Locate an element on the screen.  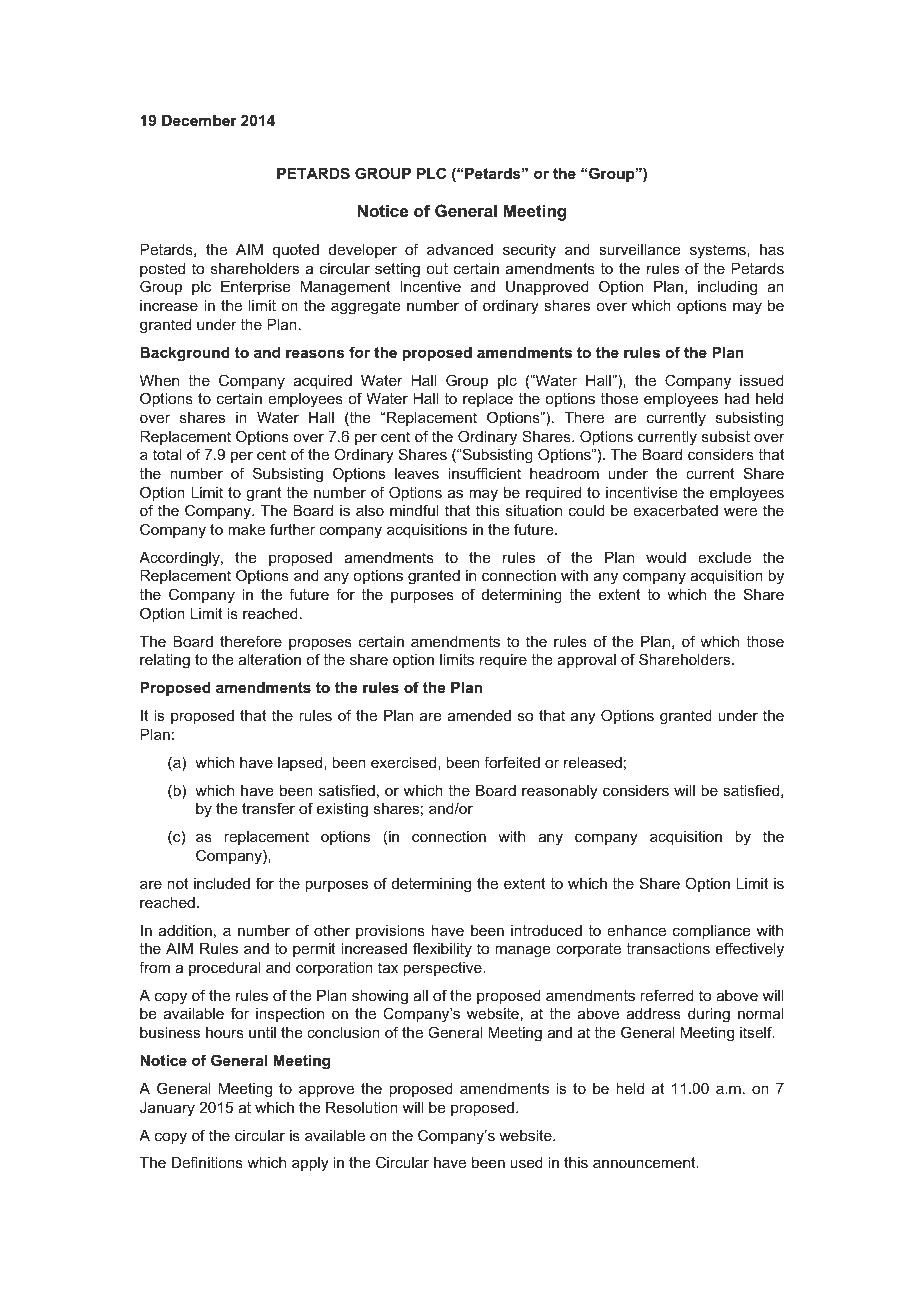
exclude is located at coordinates (724, 557).
